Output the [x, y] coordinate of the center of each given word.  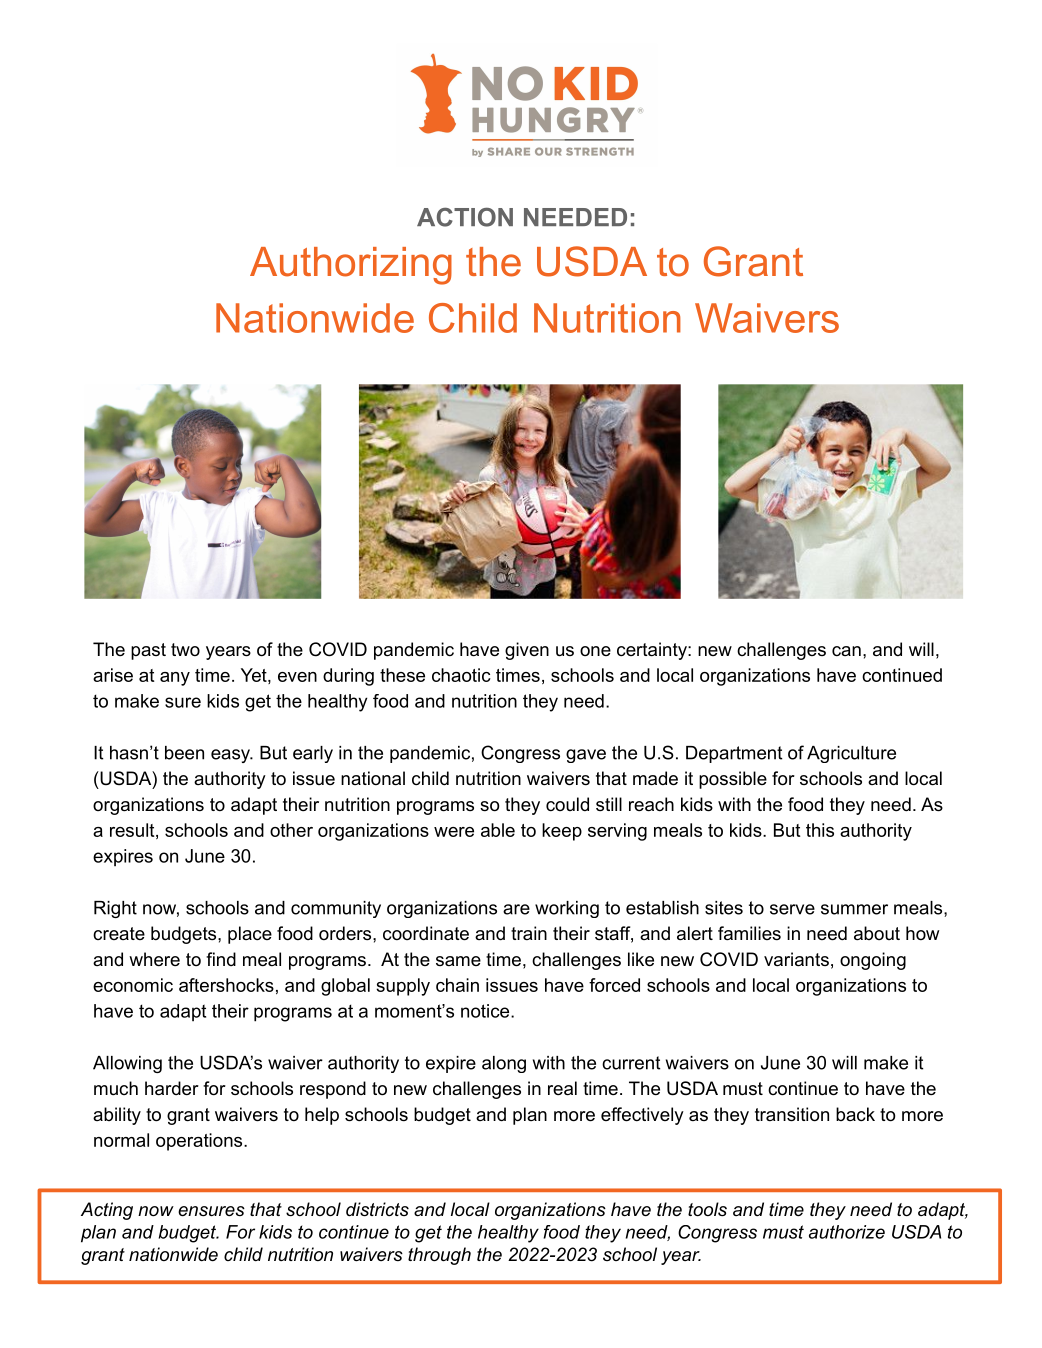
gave [586, 756]
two [185, 649]
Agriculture [851, 754]
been [184, 753]
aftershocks [226, 985]
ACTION [465, 217]
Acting [107, 1211]
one [595, 651]
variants [796, 959]
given [527, 651]
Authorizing [351, 266]
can [846, 651]
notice [486, 1011]
